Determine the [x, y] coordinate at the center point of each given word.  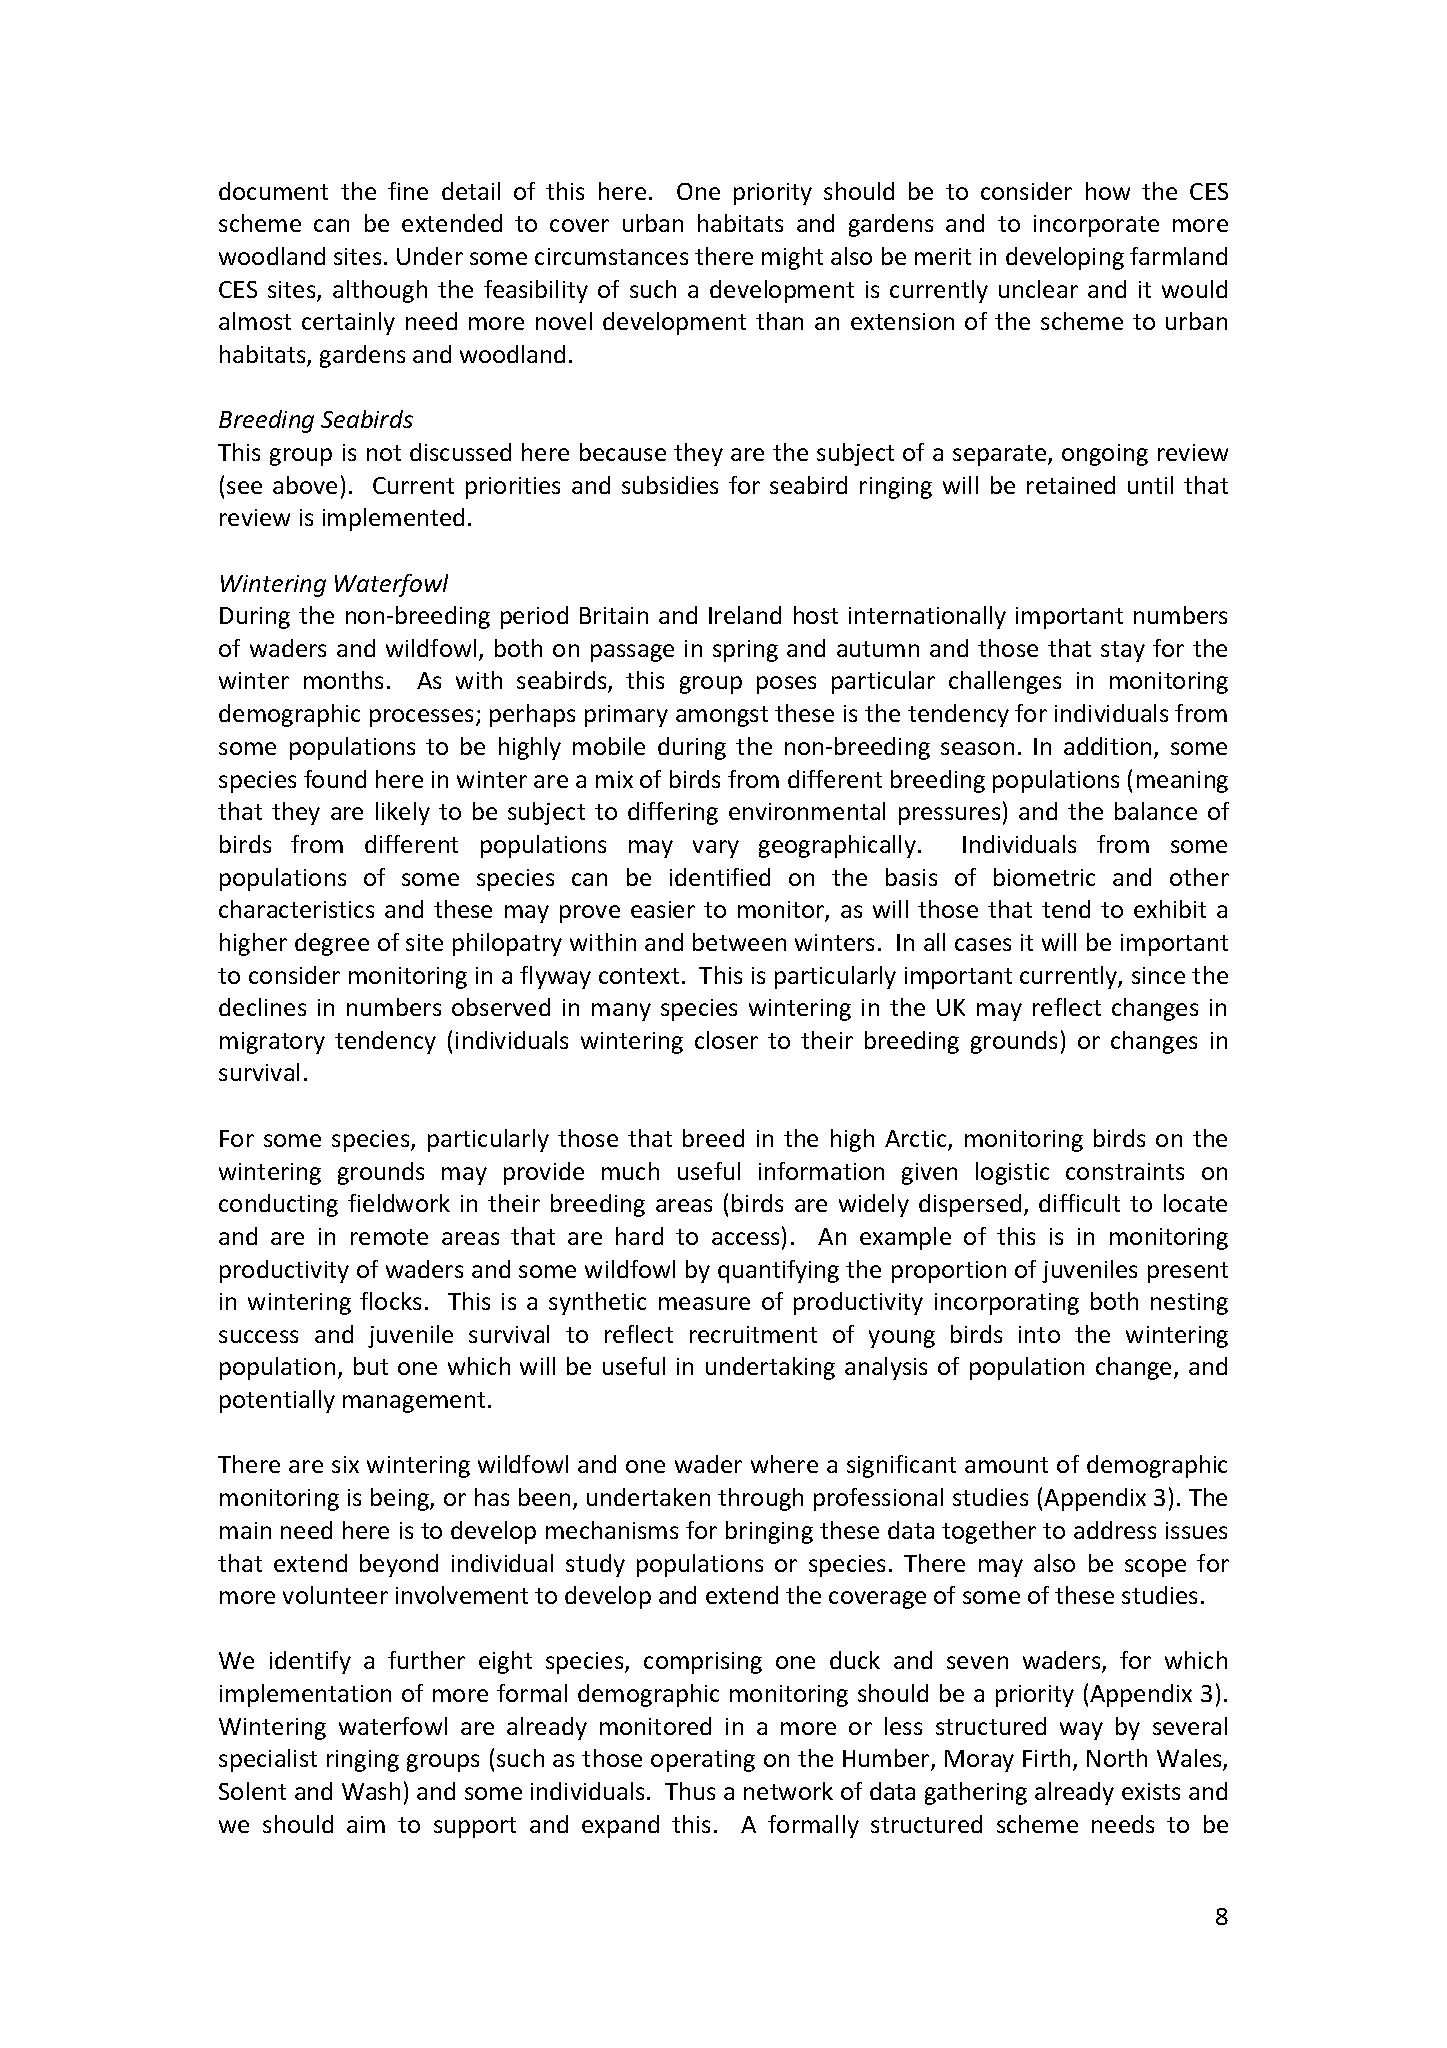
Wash [371, 1791]
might [792, 258]
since [1158, 975]
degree [332, 944]
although [380, 291]
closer [726, 1040]
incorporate [1096, 226]
